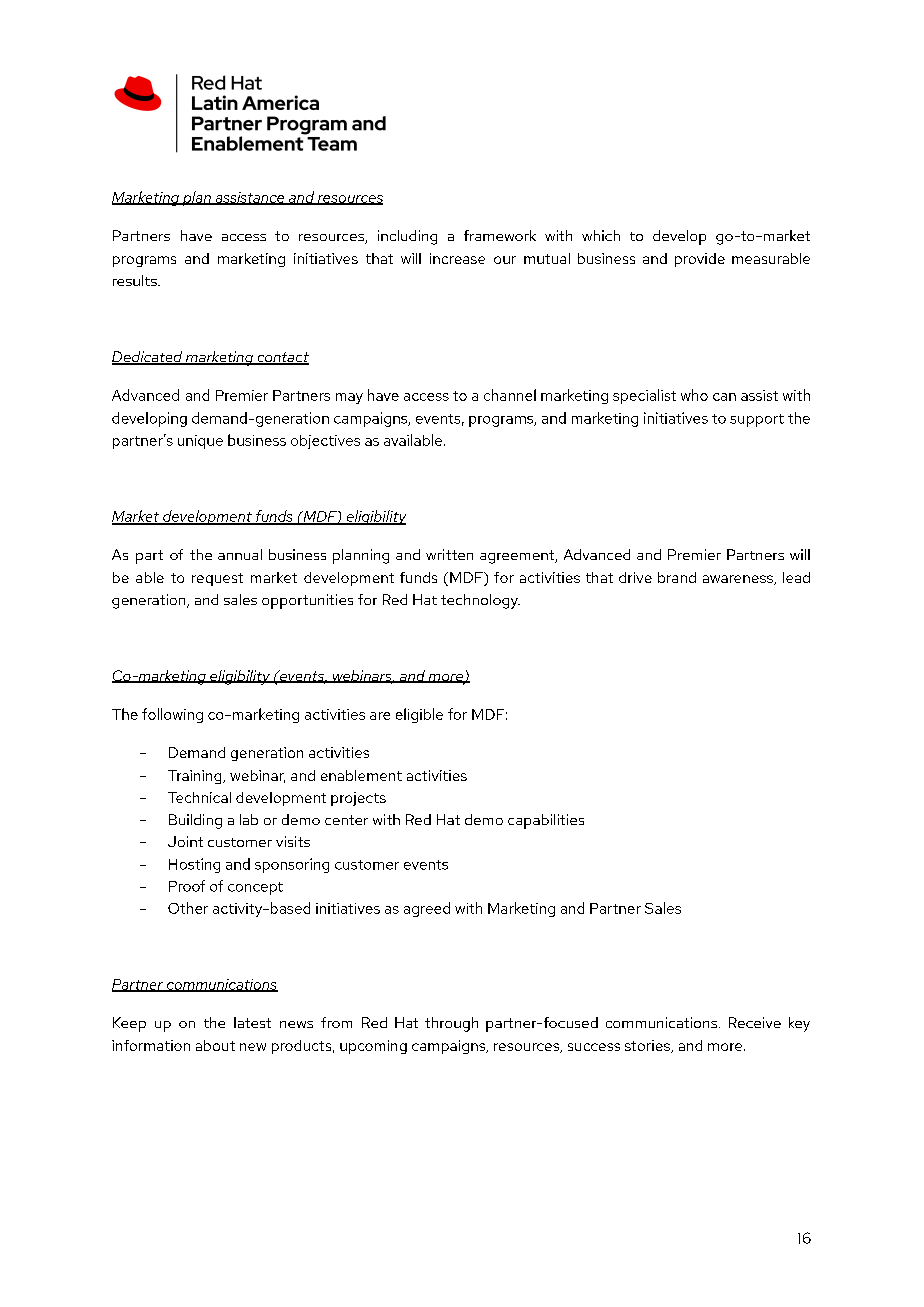 This screenshot has width=924, height=1307. What do you see at coordinates (427, 909) in the screenshot?
I see `agreed` at bounding box center [427, 909].
